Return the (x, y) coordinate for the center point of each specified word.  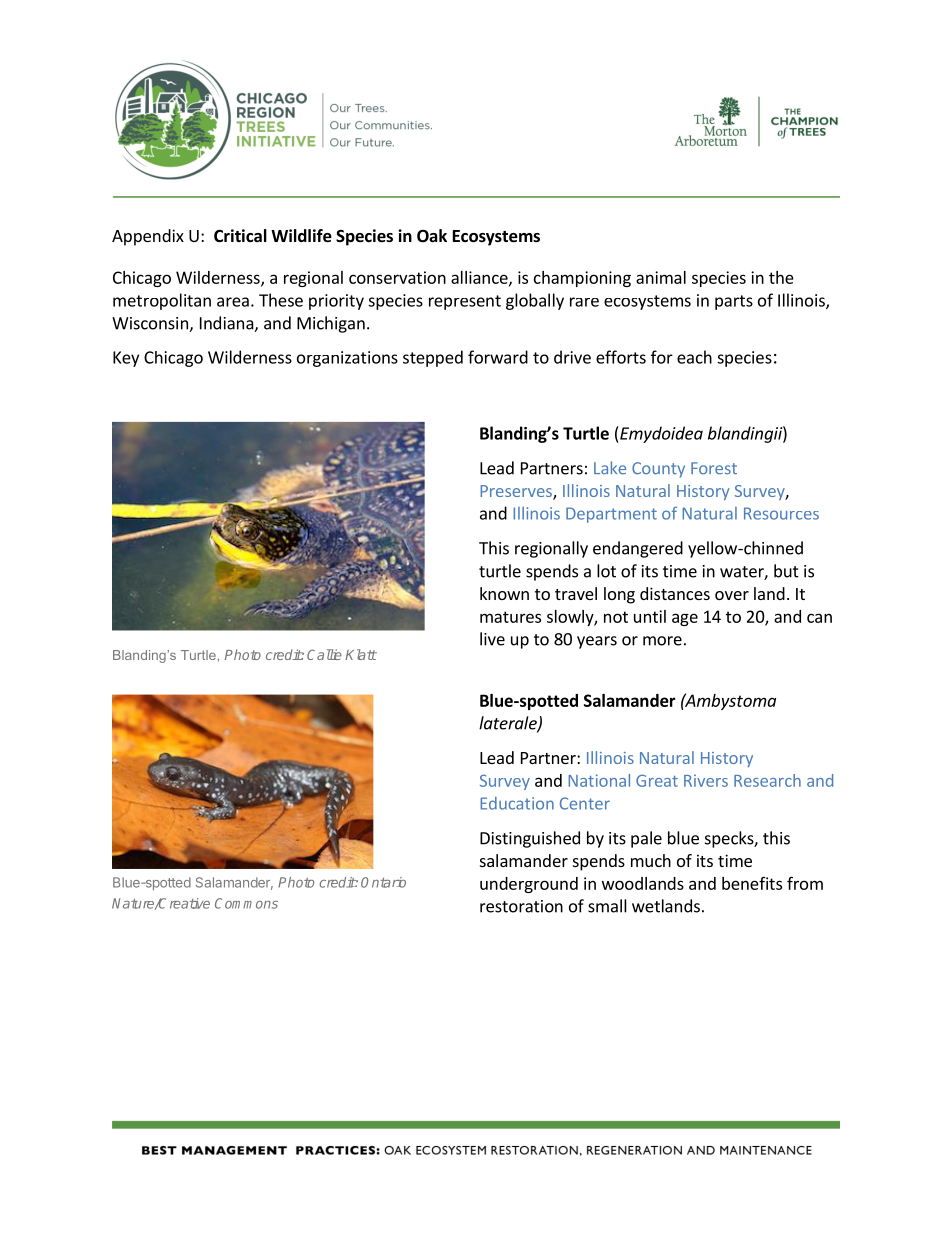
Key (126, 359)
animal (661, 277)
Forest (714, 468)
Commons (246, 903)
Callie (324, 654)
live (492, 639)
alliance (480, 278)
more (662, 641)
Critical (240, 235)
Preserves (517, 492)
